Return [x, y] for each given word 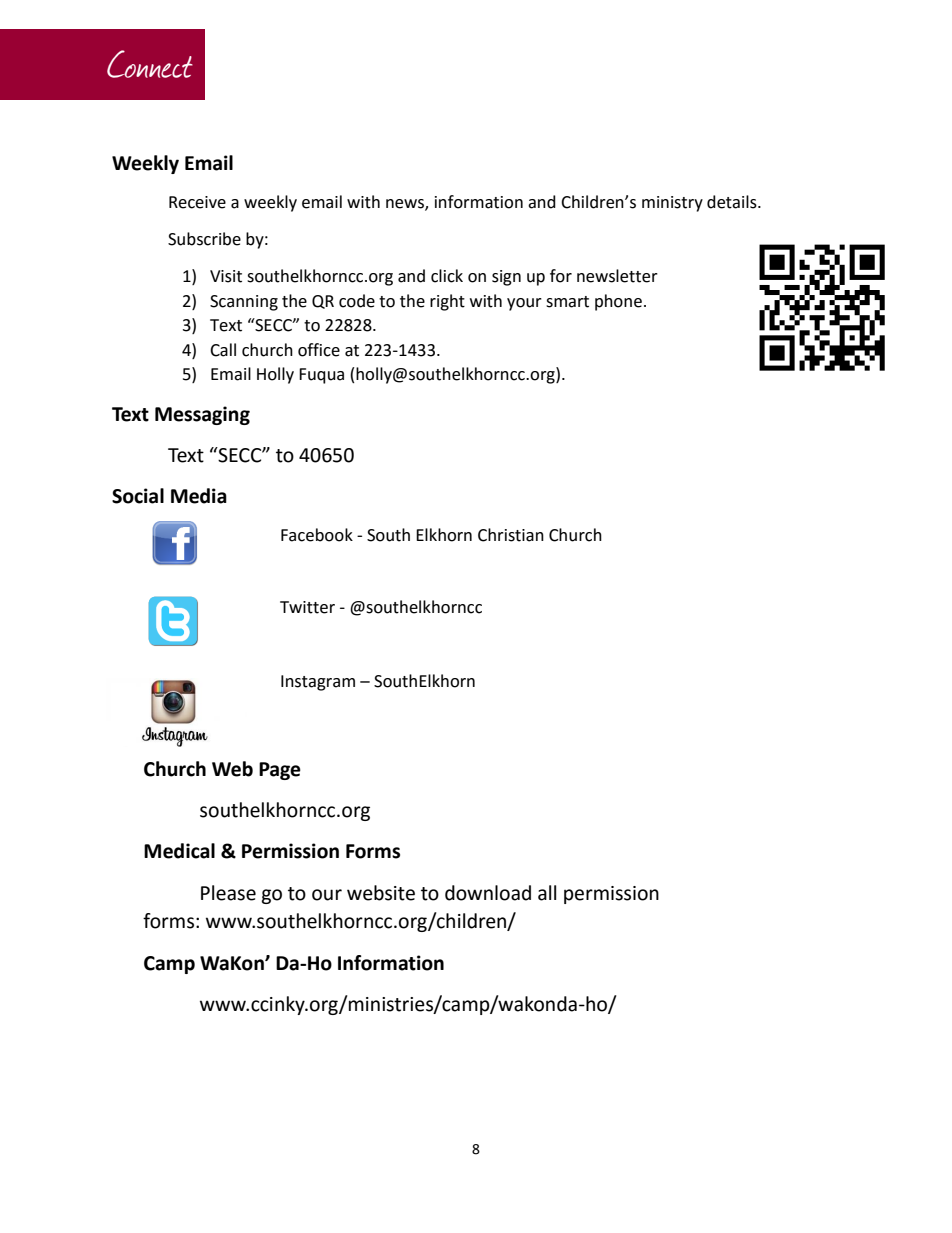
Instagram [318, 683]
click [447, 276]
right [447, 302]
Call [223, 350]
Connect [150, 64]
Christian [511, 535]
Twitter [307, 607]
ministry [672, 204]
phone [618, 302]
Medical [179, 851]
